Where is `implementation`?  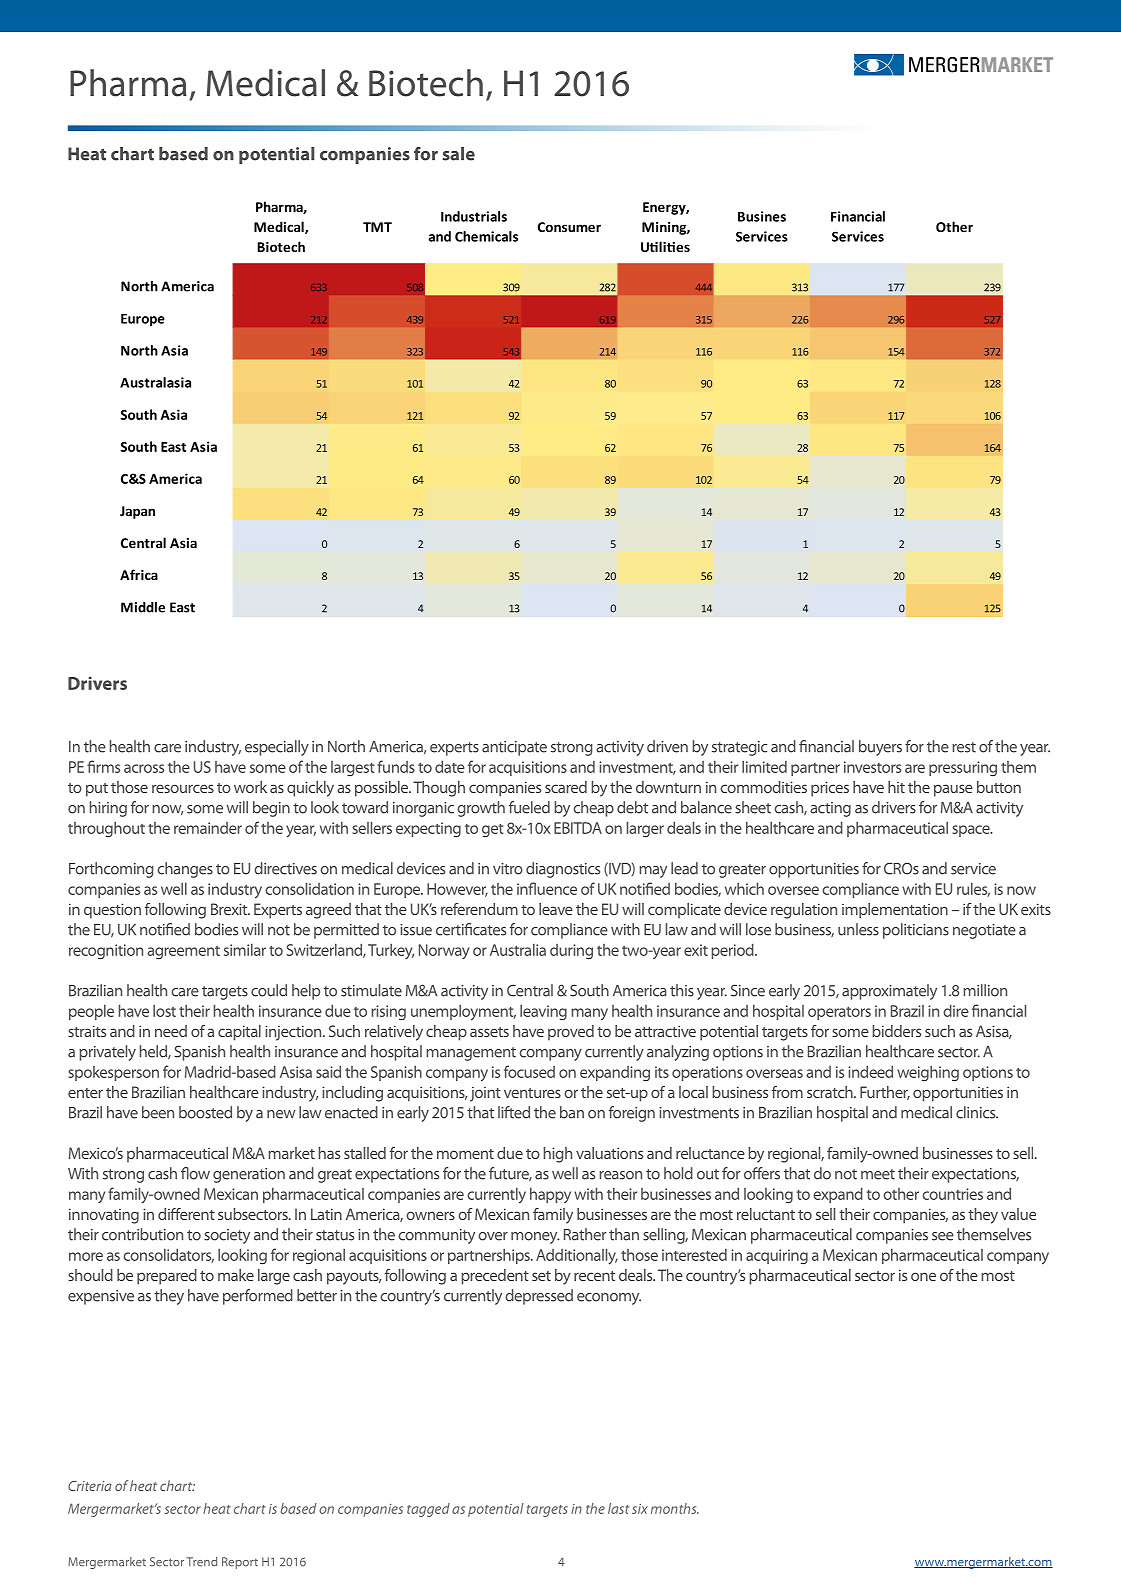
implementation is located at coordinates (895, 911).
